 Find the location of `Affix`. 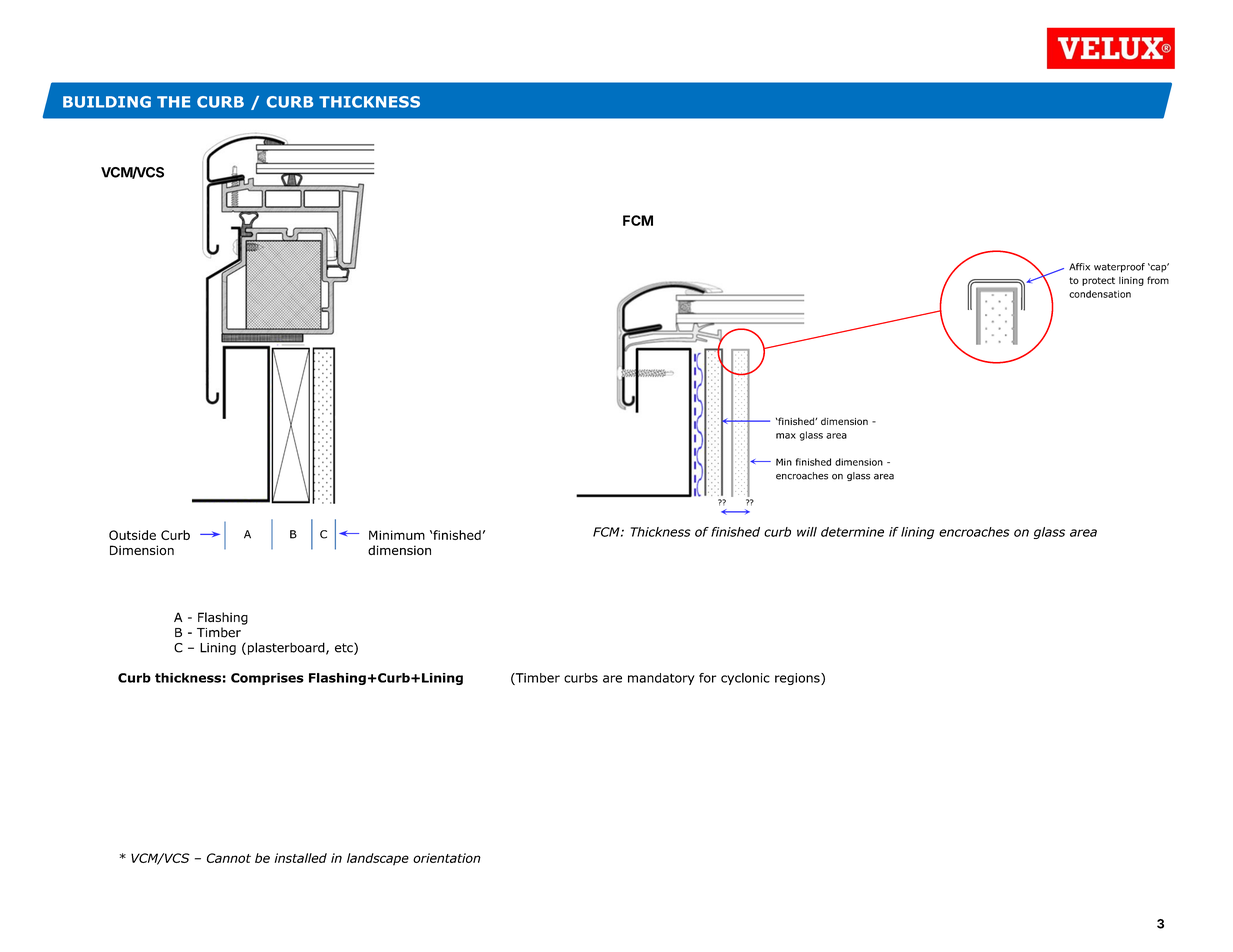

Affix is located at coordinates (1079, 267).
